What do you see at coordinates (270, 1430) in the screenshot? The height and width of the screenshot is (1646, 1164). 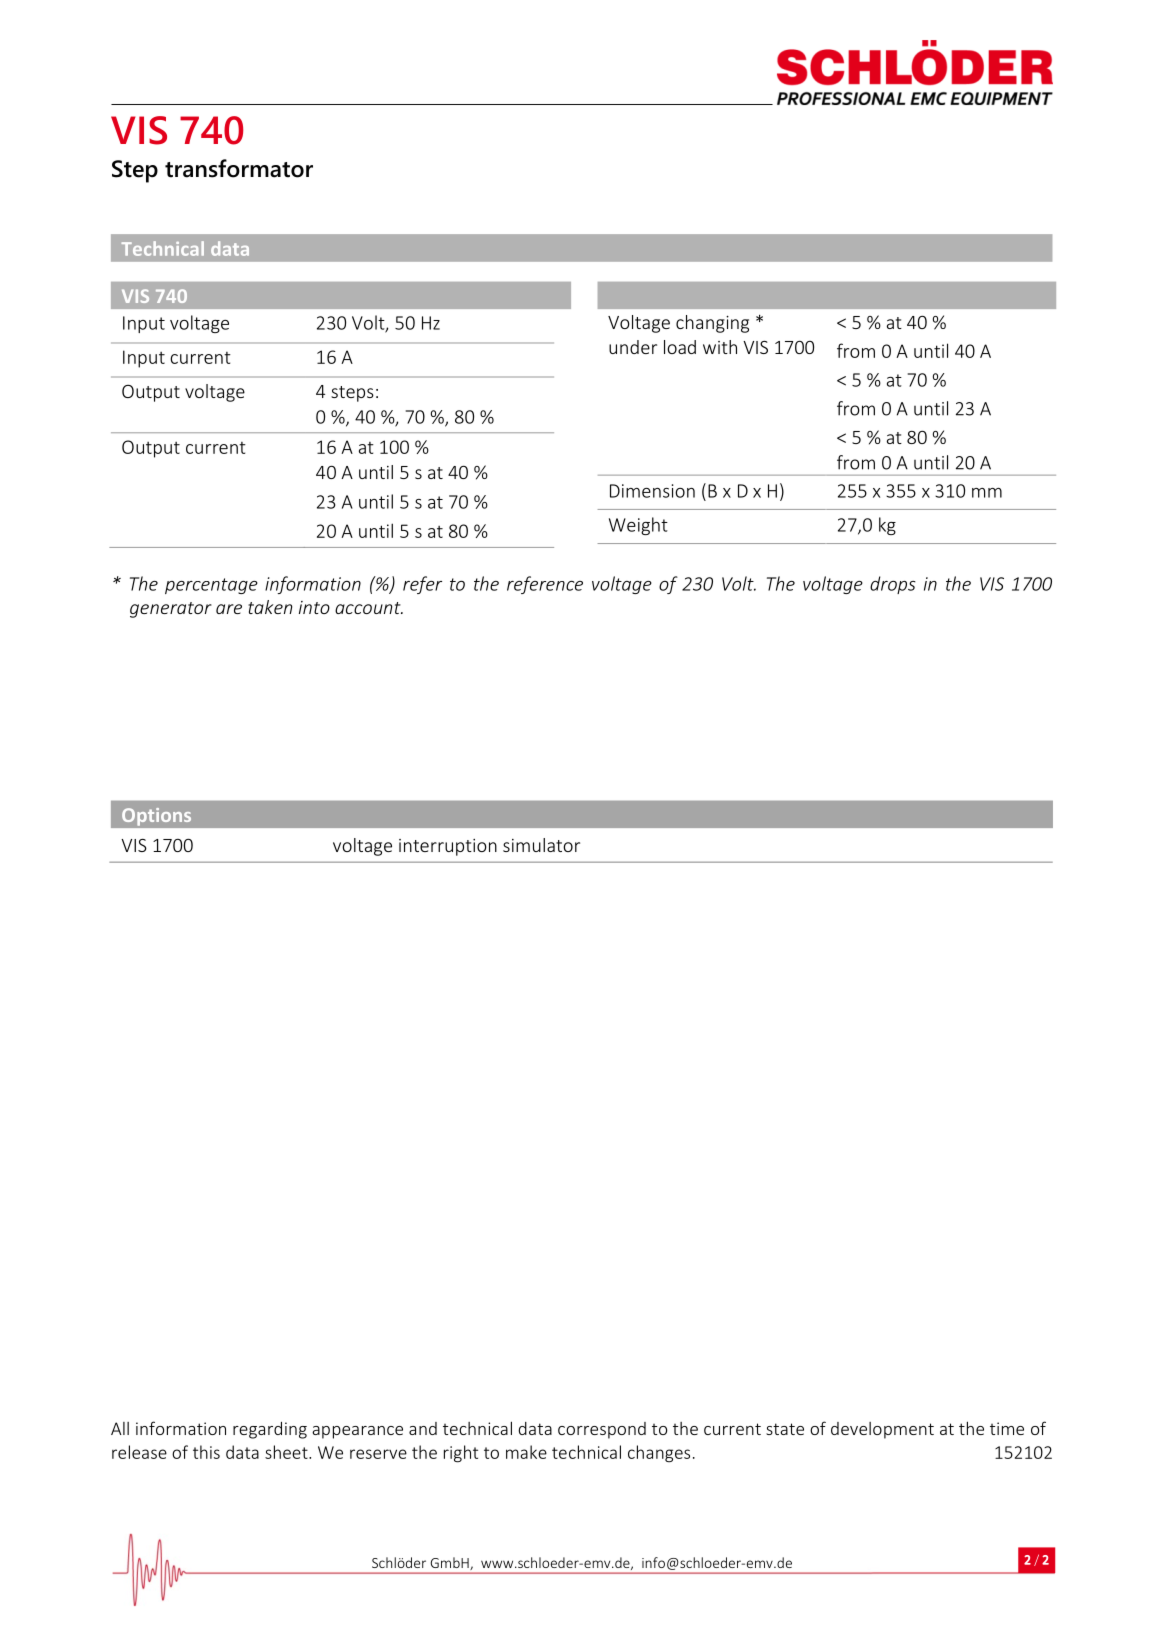 I see `regarding` at bounding box center [270, 1430].
